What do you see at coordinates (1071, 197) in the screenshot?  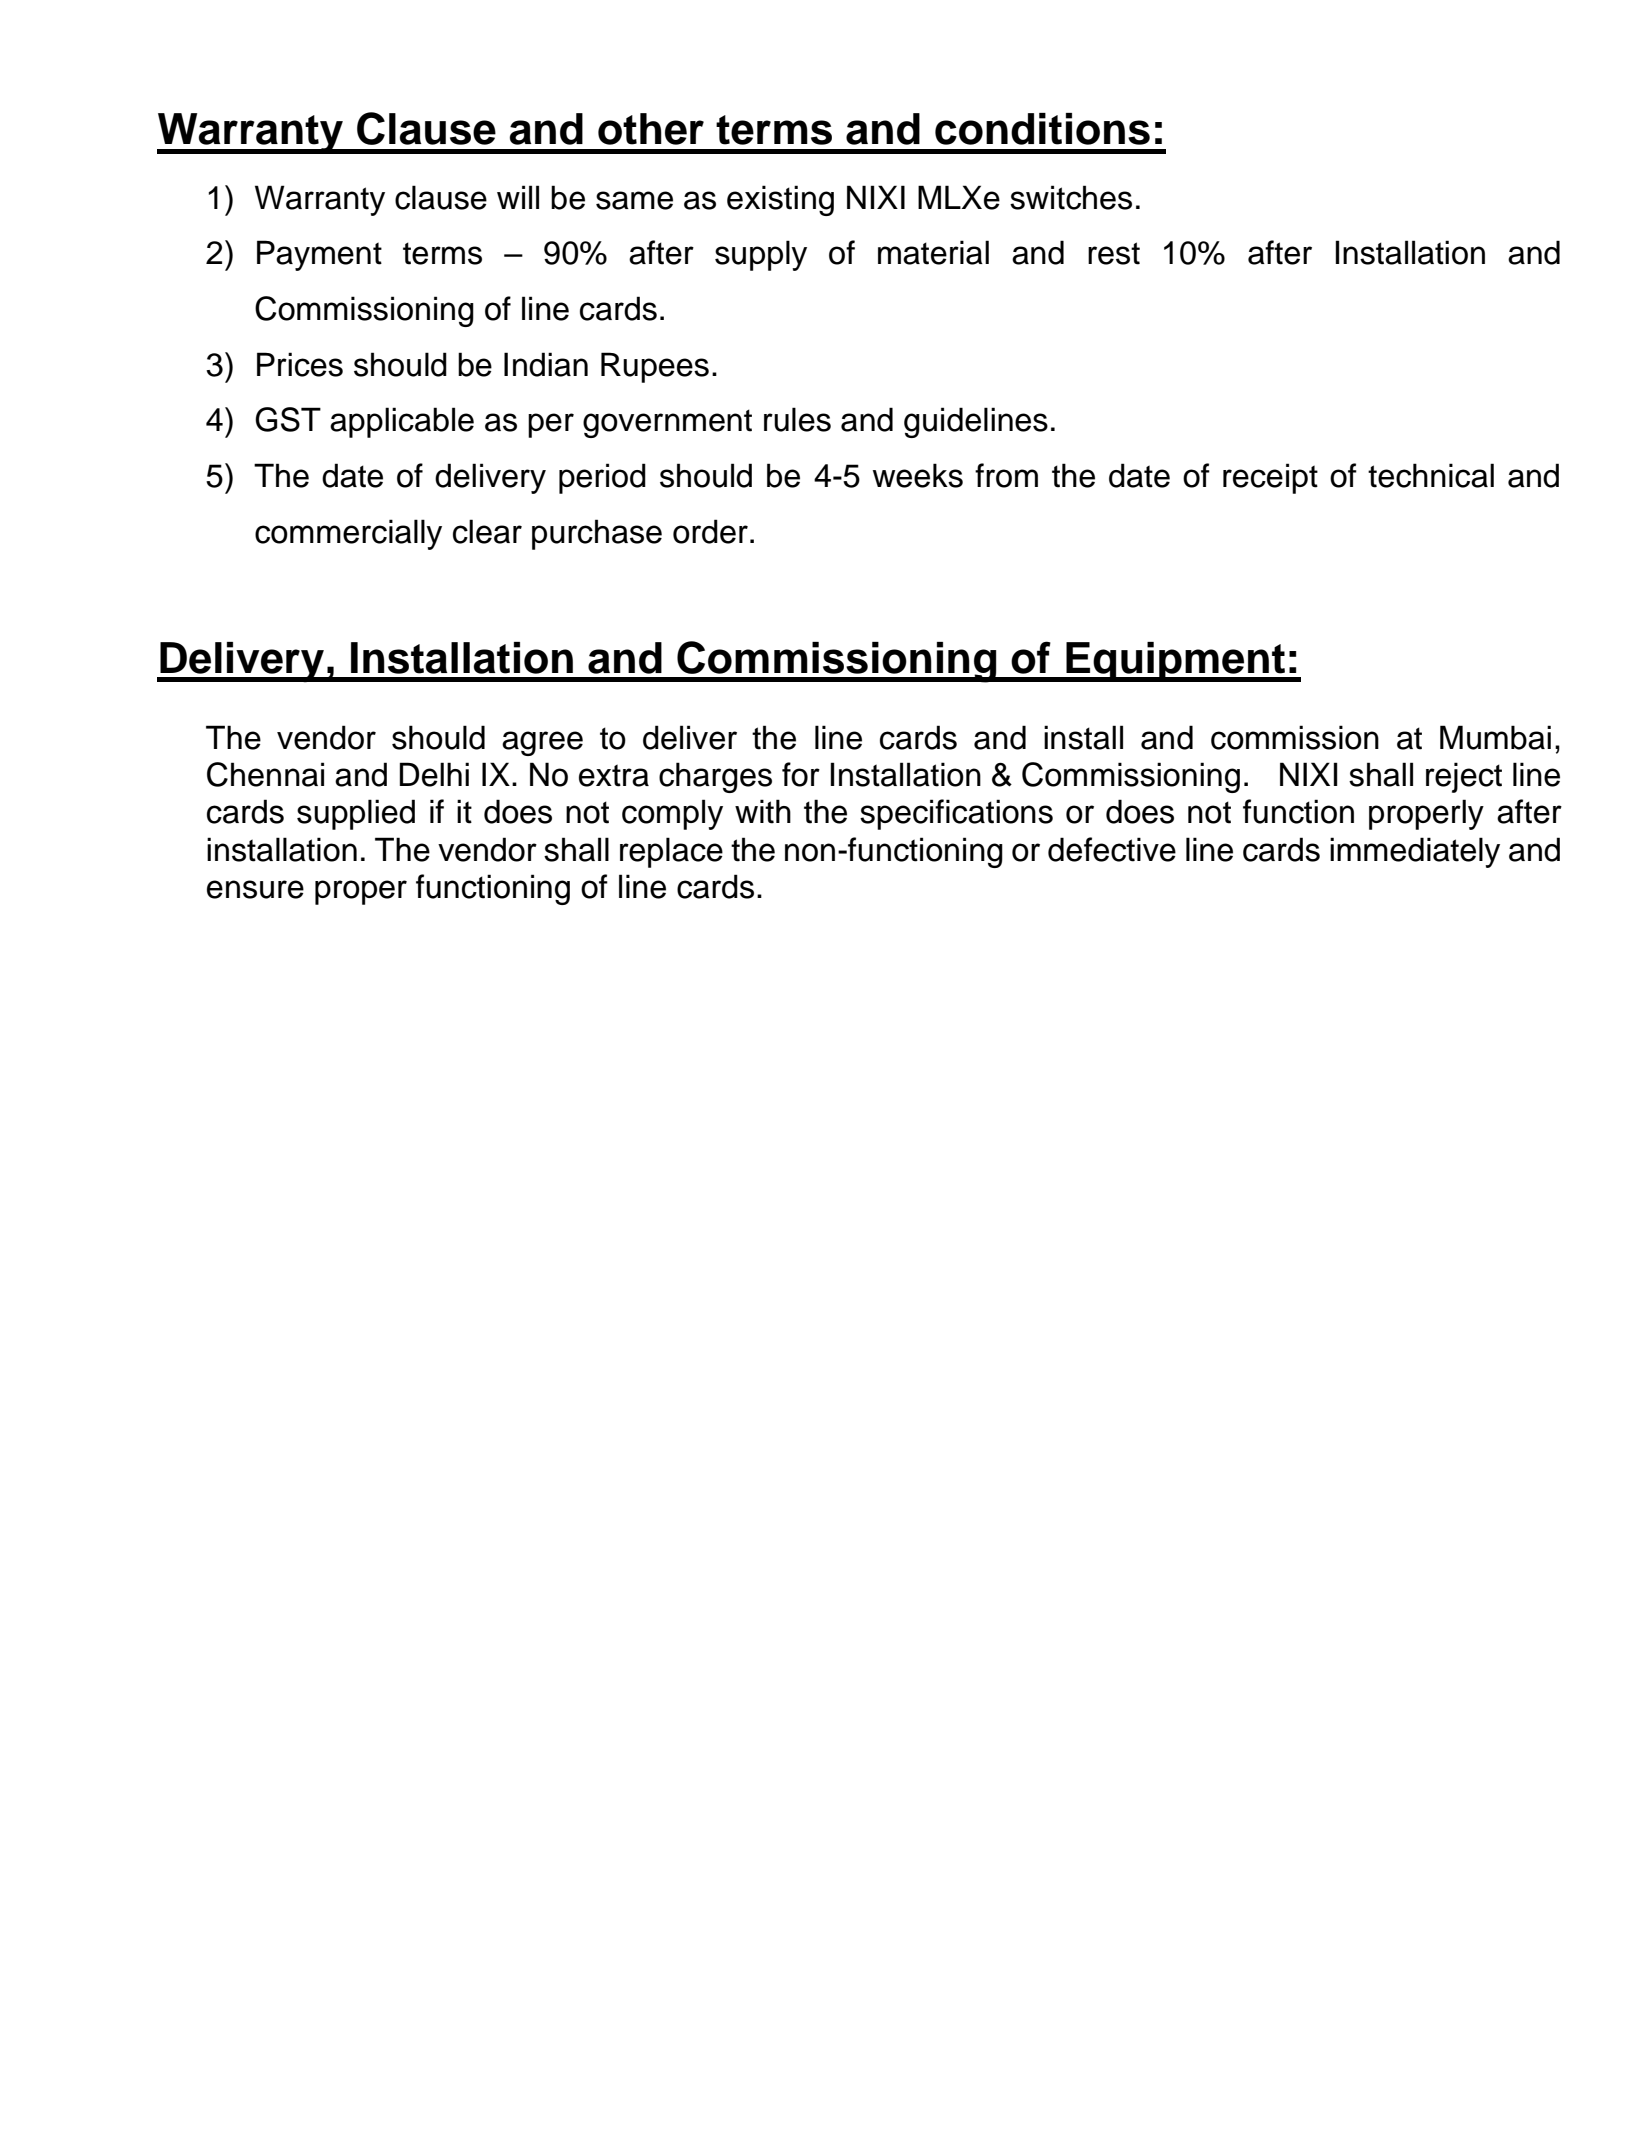 I see `switches` at bounding box center [1071, 197].
